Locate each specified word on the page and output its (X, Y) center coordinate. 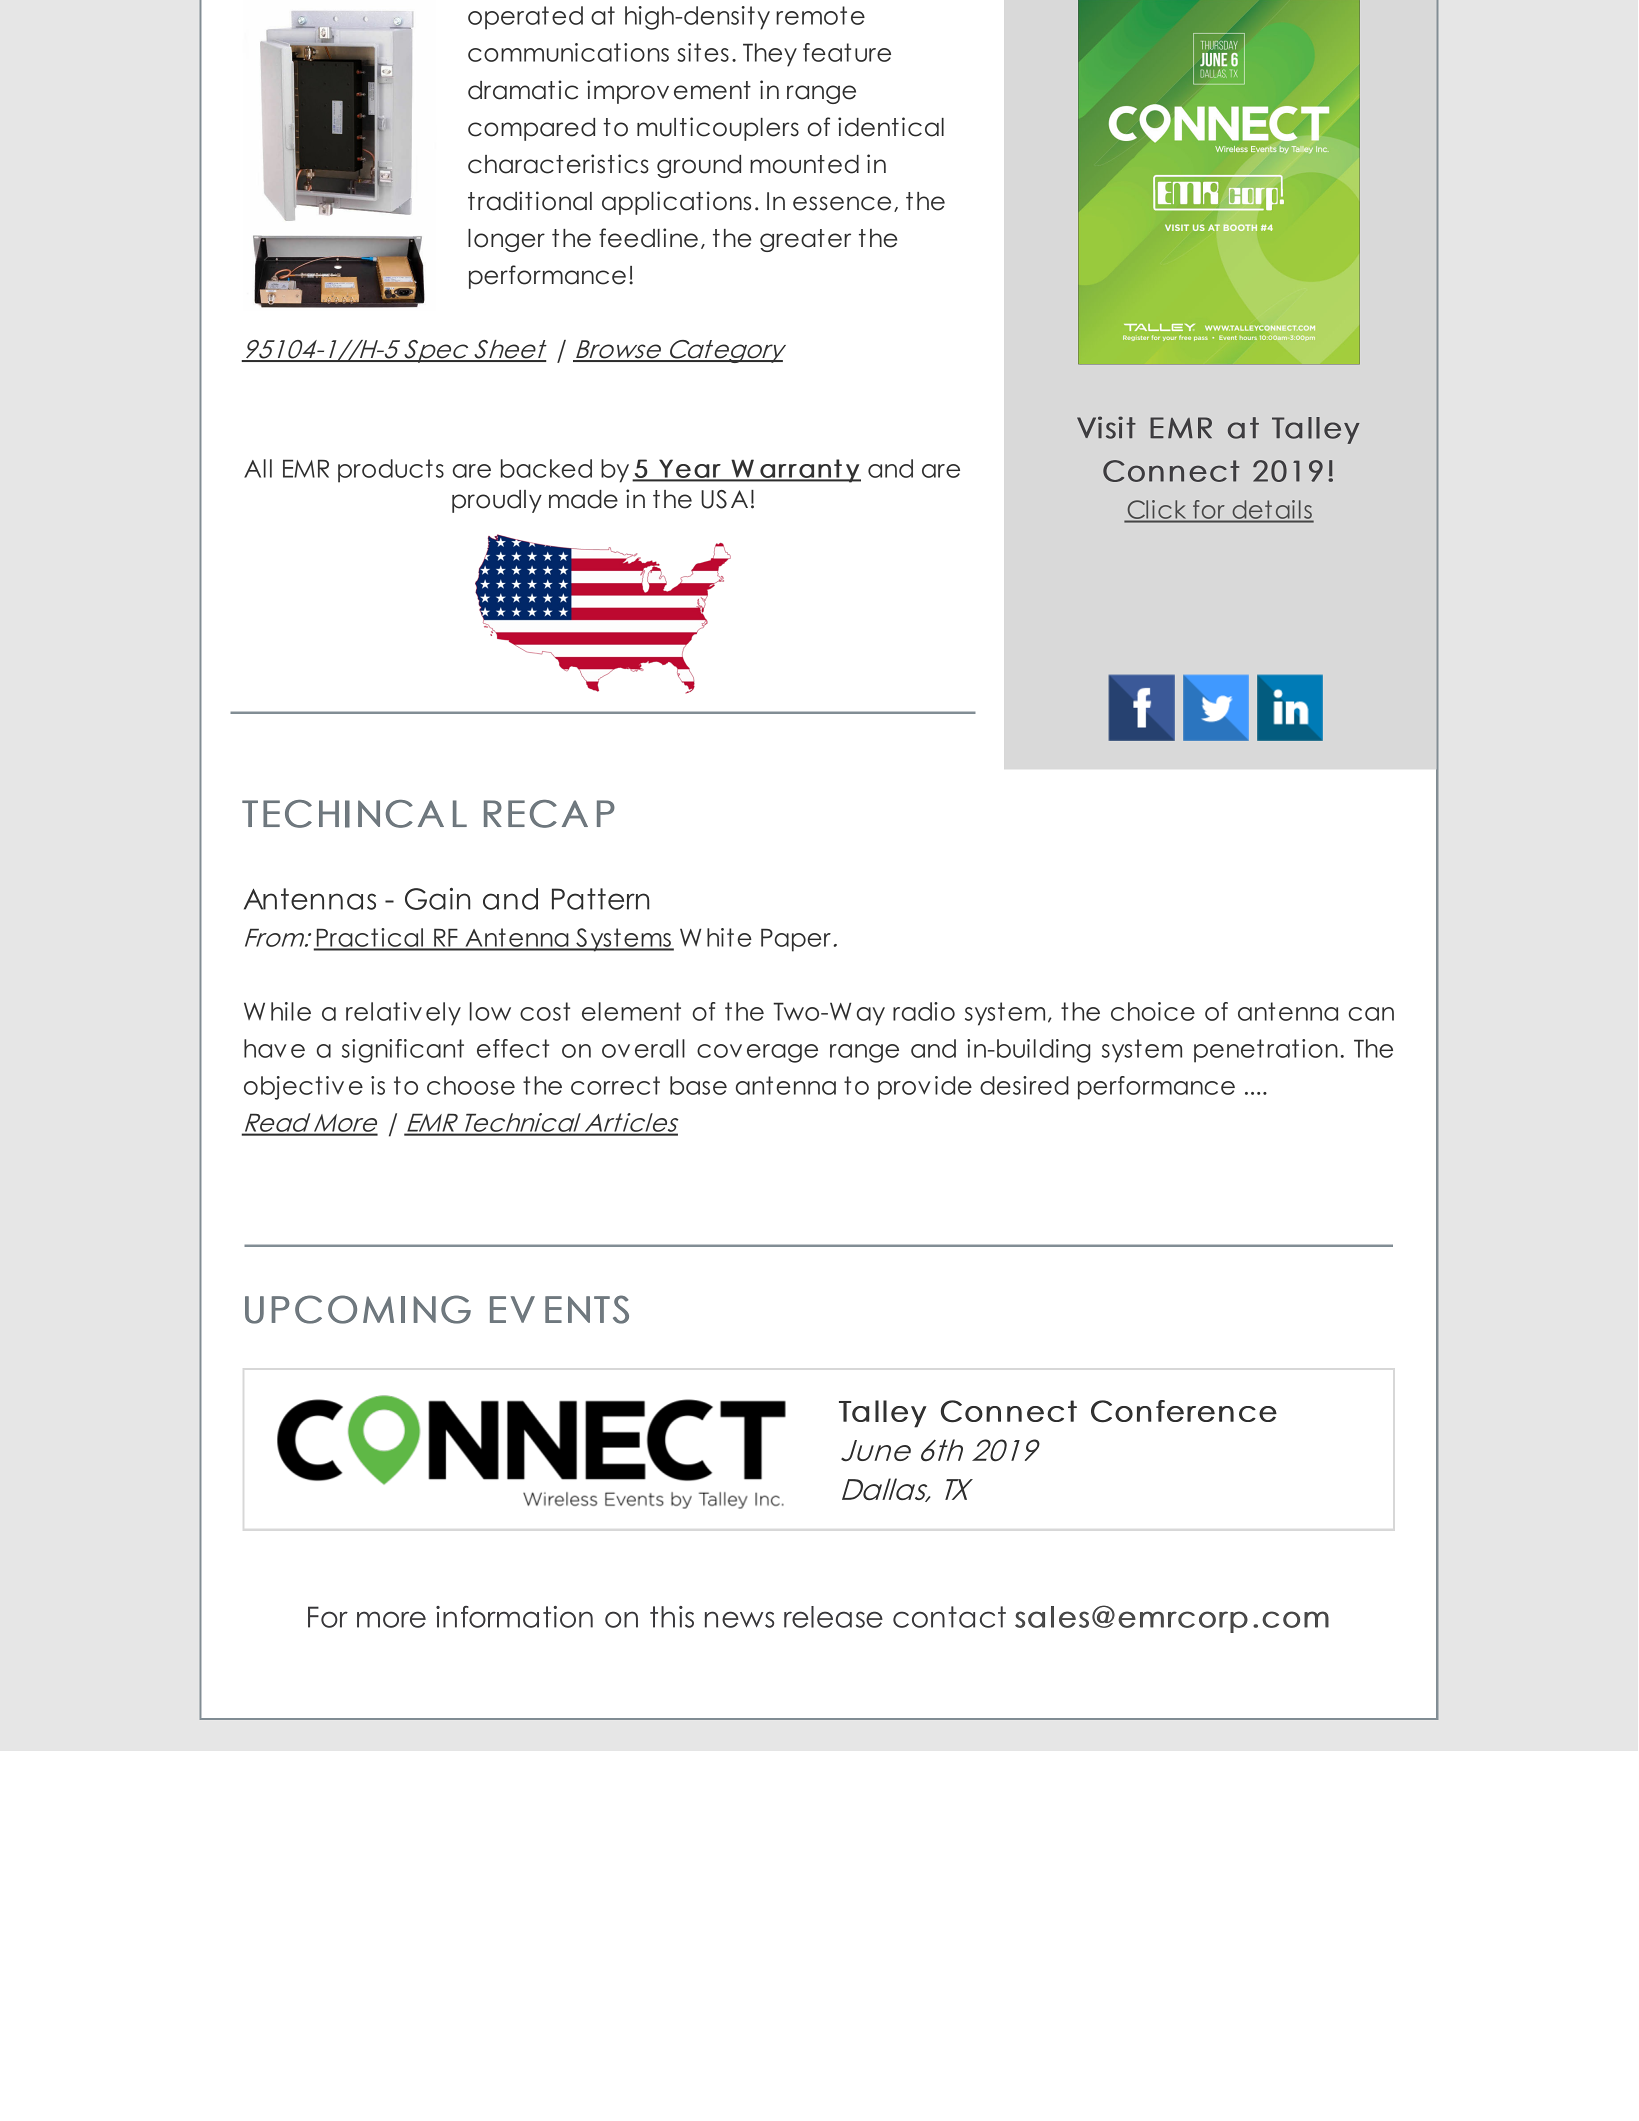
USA (724, 499)
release (833, 1617)
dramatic (523, 90)
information (514, 1617)
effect (513, 1048)
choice (1153, 1011)
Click (1156, 509)
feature (847, 52)
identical (891, 127)
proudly (497, 501)
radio (924, 1011)
